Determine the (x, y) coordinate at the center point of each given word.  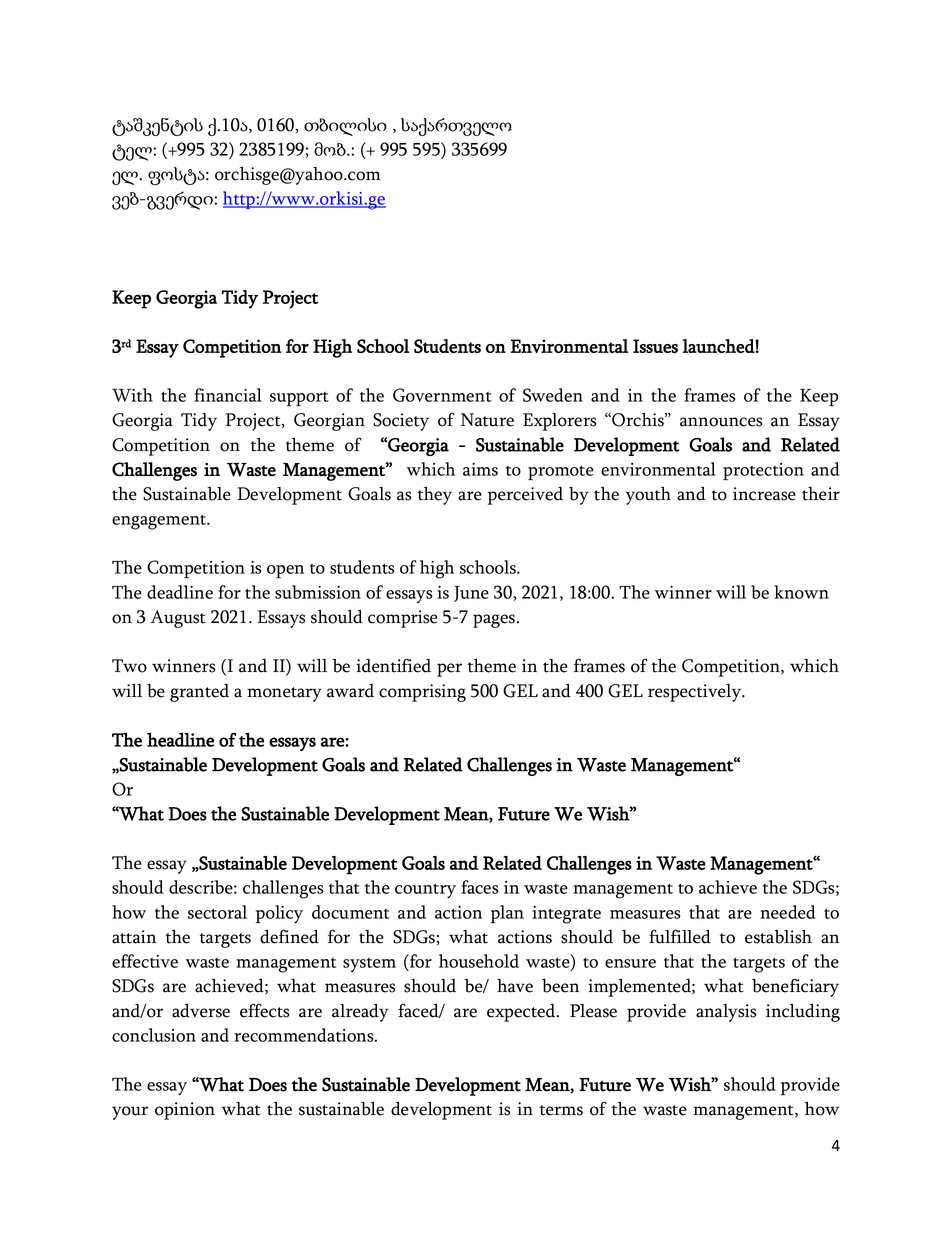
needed (788, 912)
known (801, 592)
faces (480, 887)
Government (442, 395)
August (178, 619)
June (471, 594)
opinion (185, 1111)
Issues (655, 346)
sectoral (217, 912)
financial (228, 395)
